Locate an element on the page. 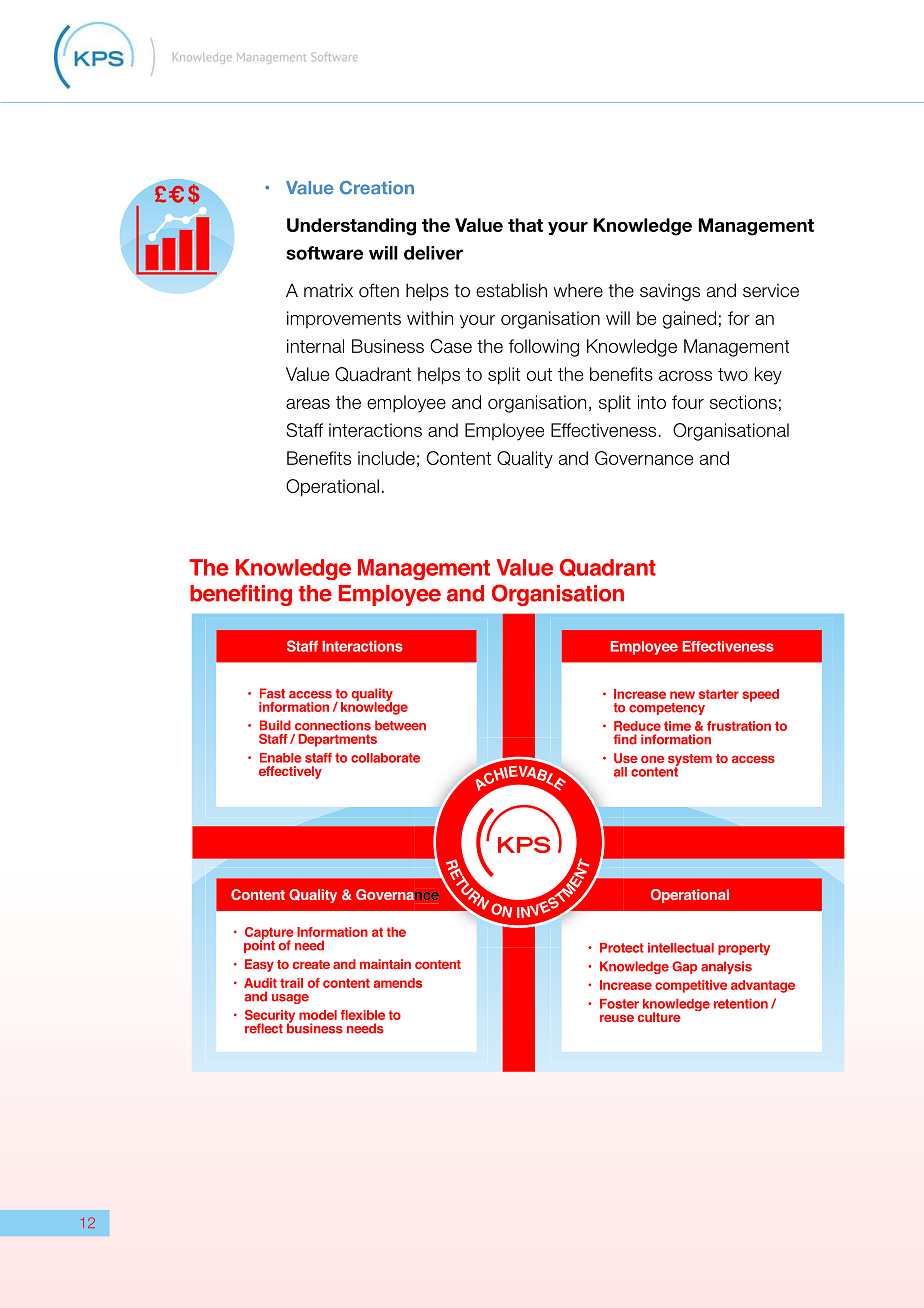  between is located at coordinates (400, 725).
